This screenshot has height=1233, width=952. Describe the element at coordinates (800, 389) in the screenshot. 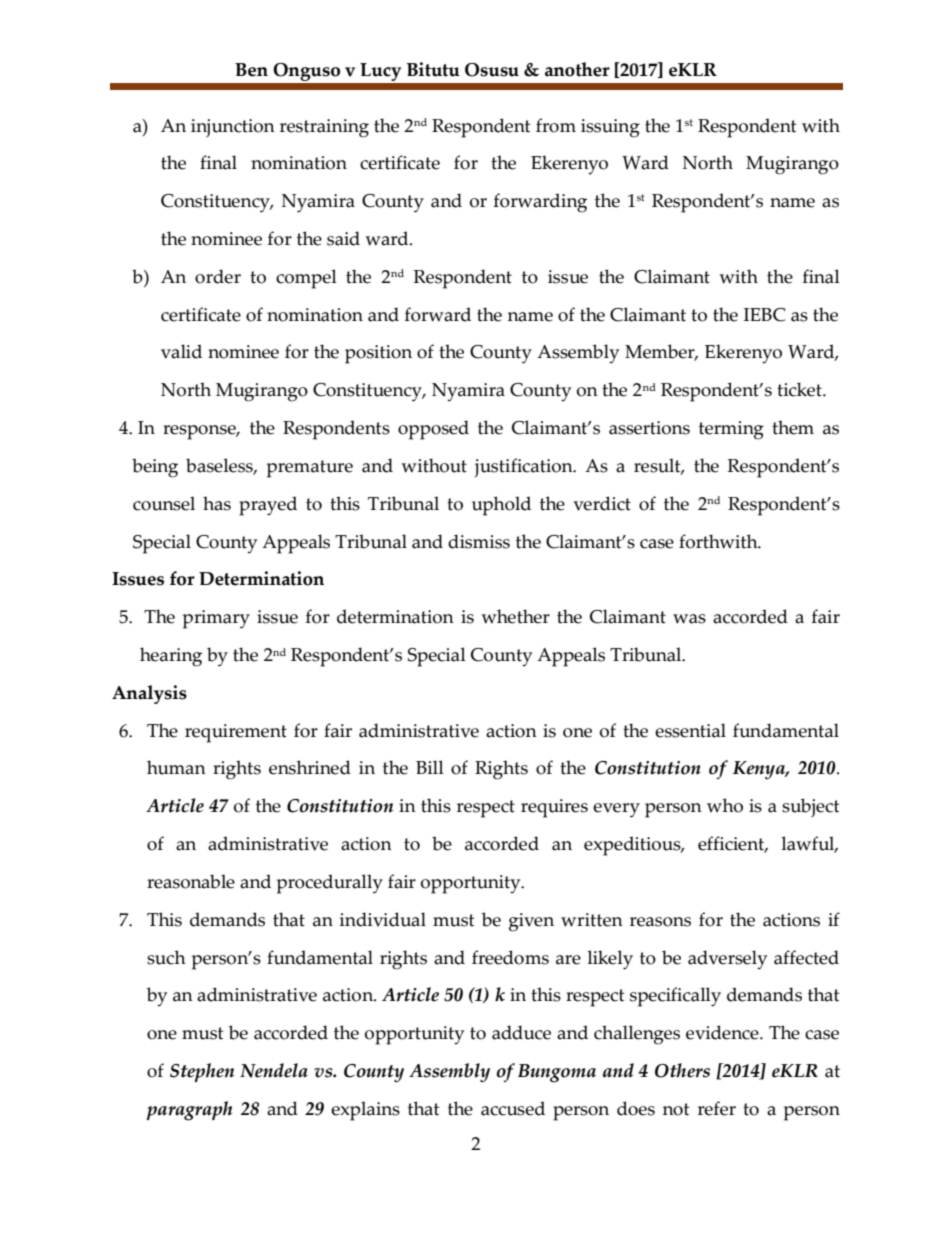

I see `ticket` at that location.
